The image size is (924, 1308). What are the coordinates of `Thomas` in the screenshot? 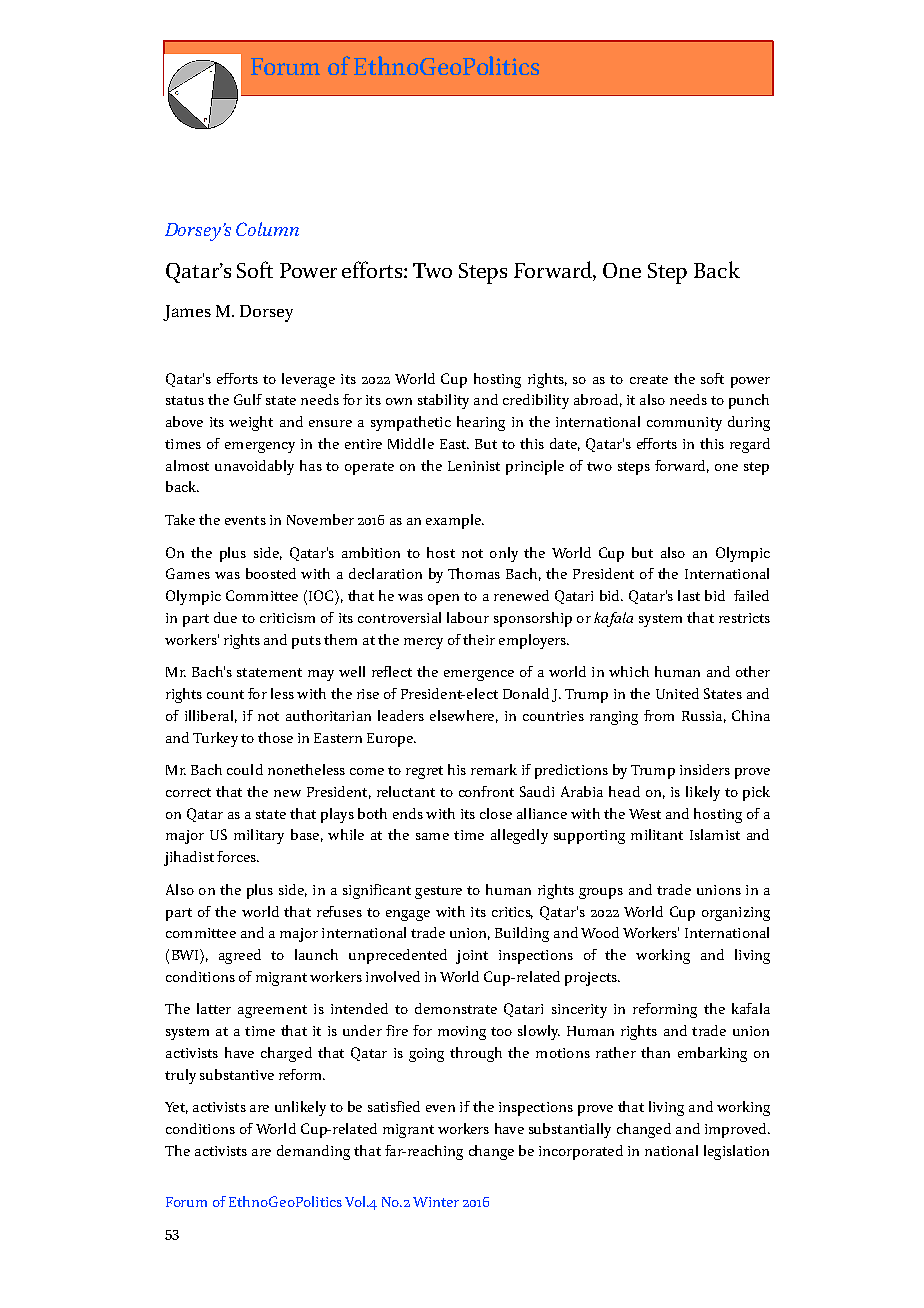 It's located at (474, 573).
